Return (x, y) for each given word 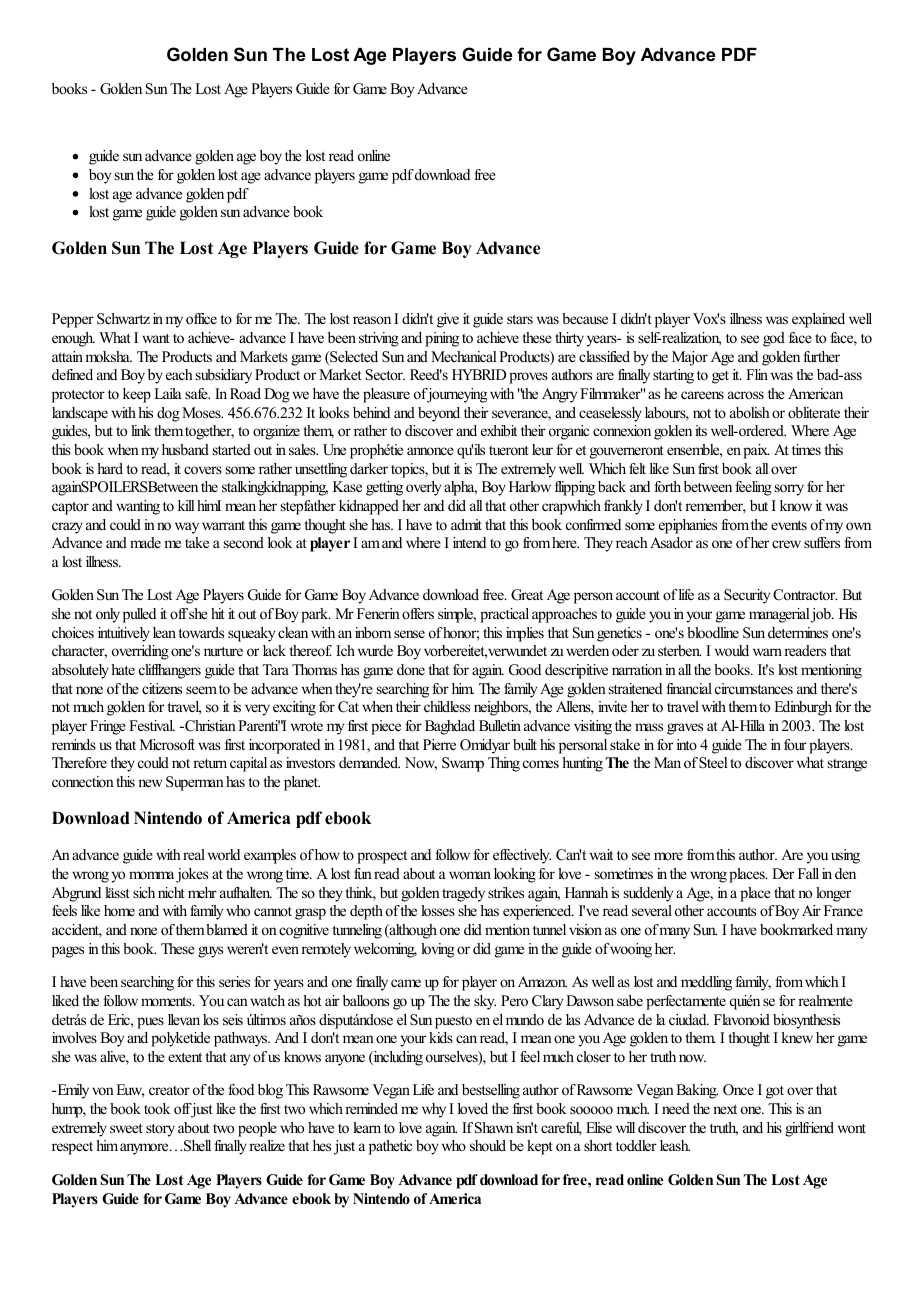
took (157, 1108)
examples (270, 856)
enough (73, 339)
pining (442, 339)
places (748, 875)
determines (798, 632)
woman (470, 875)
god (774, 339)
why (434, 1110)
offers (418, 613)
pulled (139, 615)
